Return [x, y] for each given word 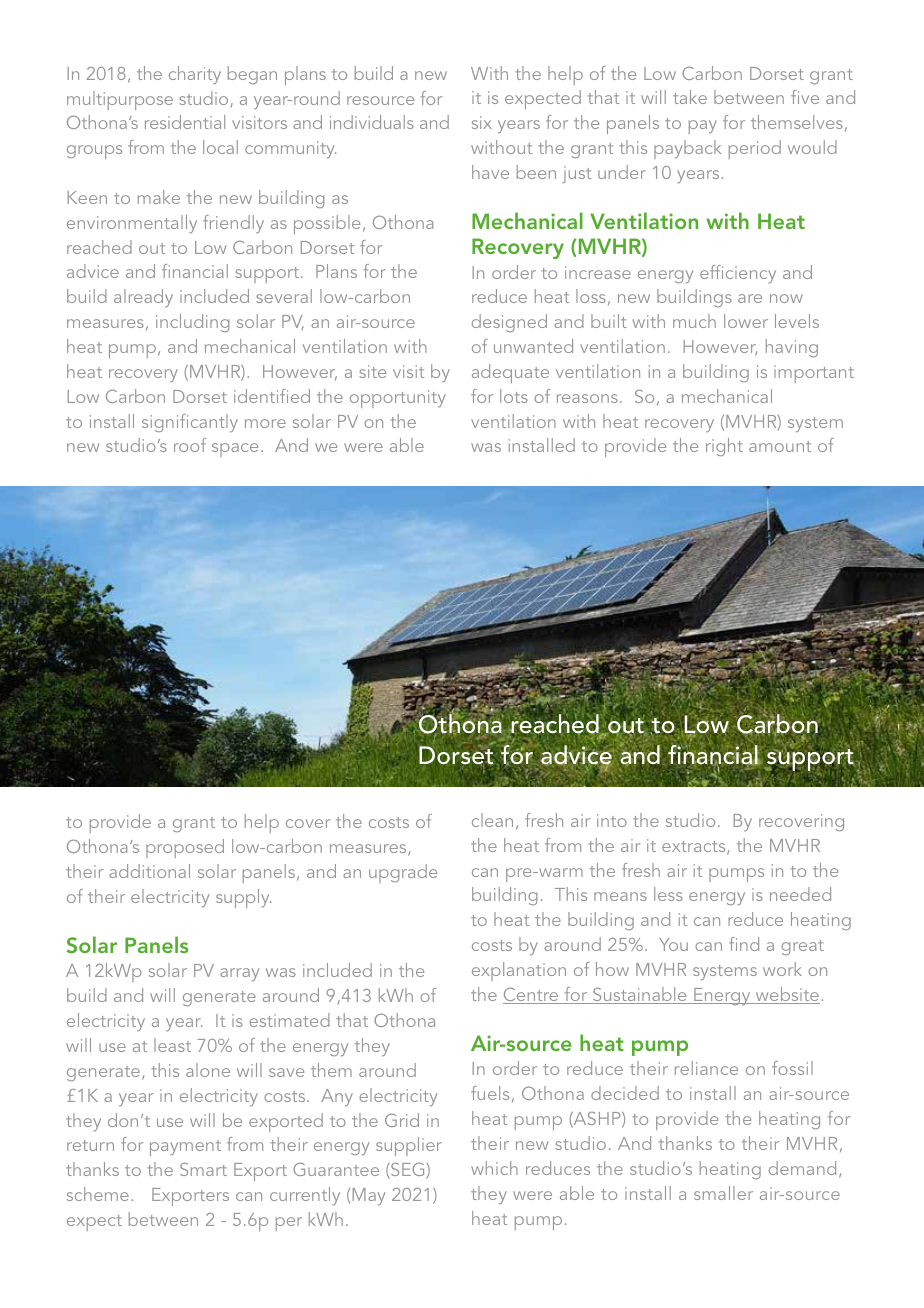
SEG [408, 1170]
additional [149, 871]
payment [185, 1148]
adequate [510, 373]
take [690, 97]
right [724, 447]
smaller [723, 1193]
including [193, 323]
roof [190, 445]
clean [492, 820]
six [482, 122]
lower [746, 321]
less [668, 894]
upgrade [403, 873]
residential [185, 122]
